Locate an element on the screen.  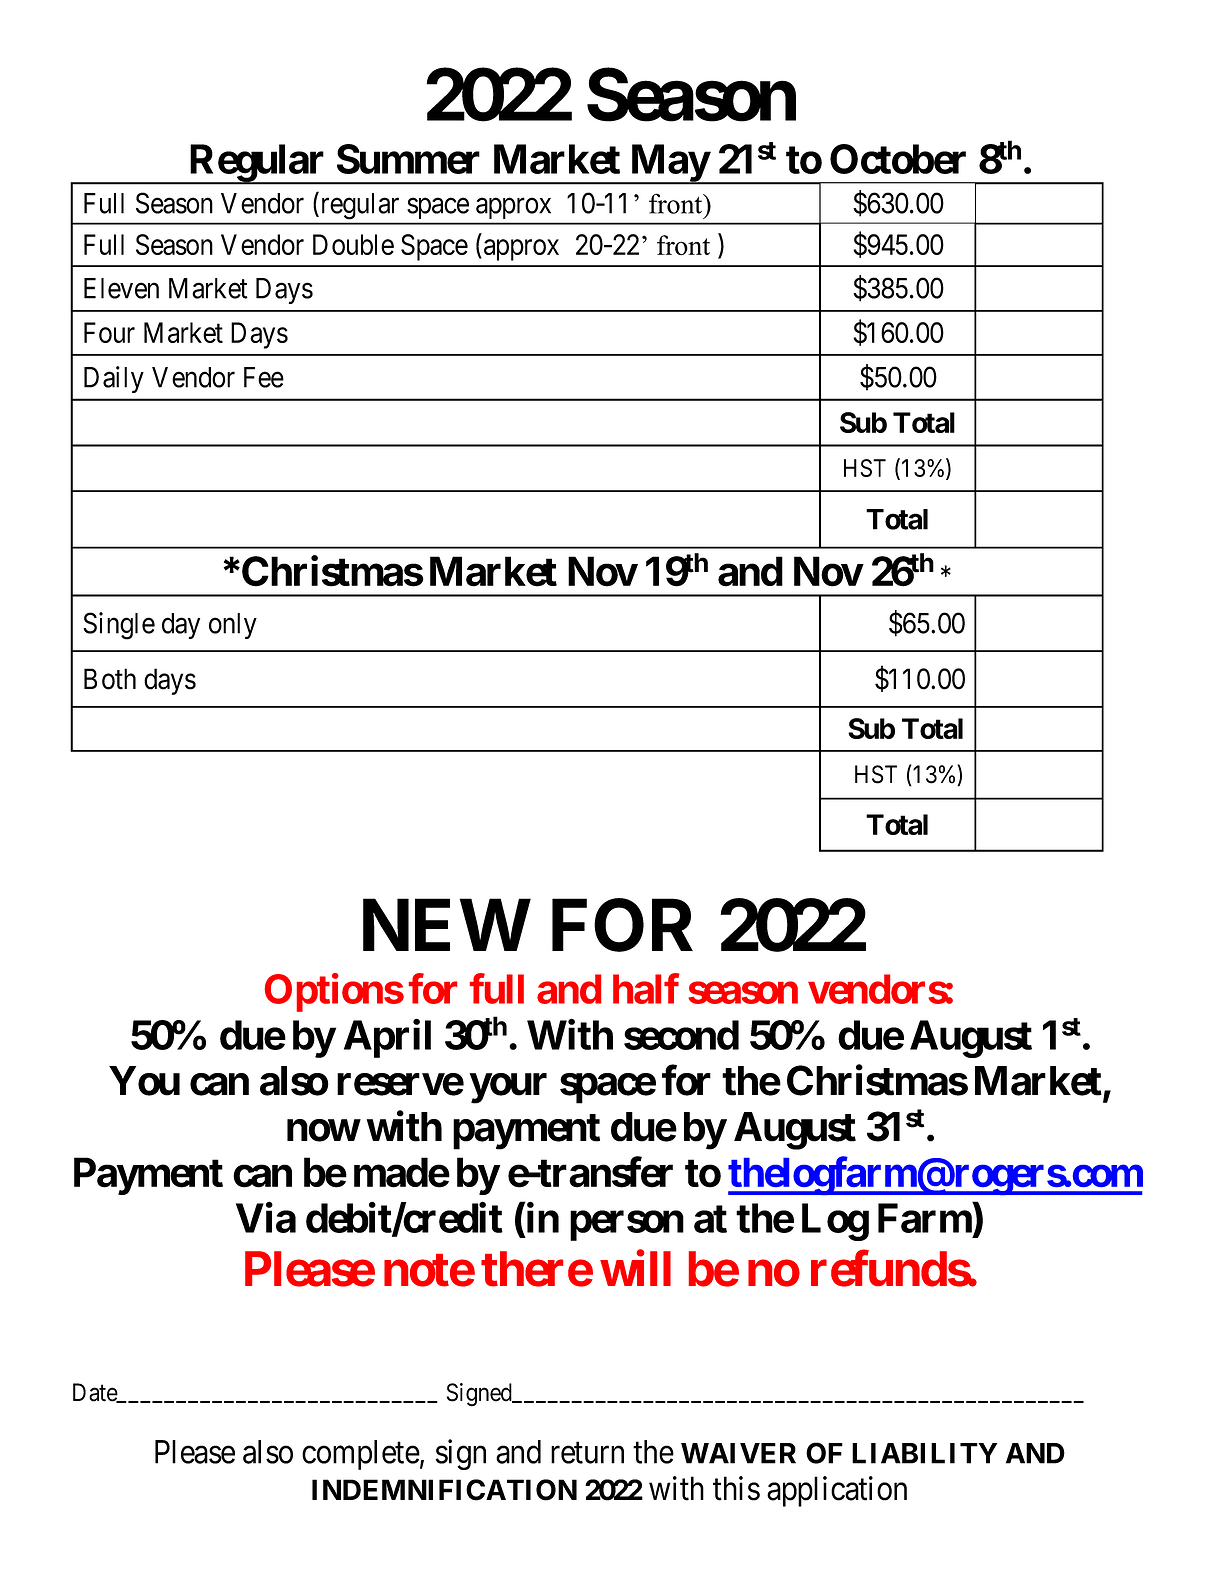
Fee is located at coordinates (264, 377).
